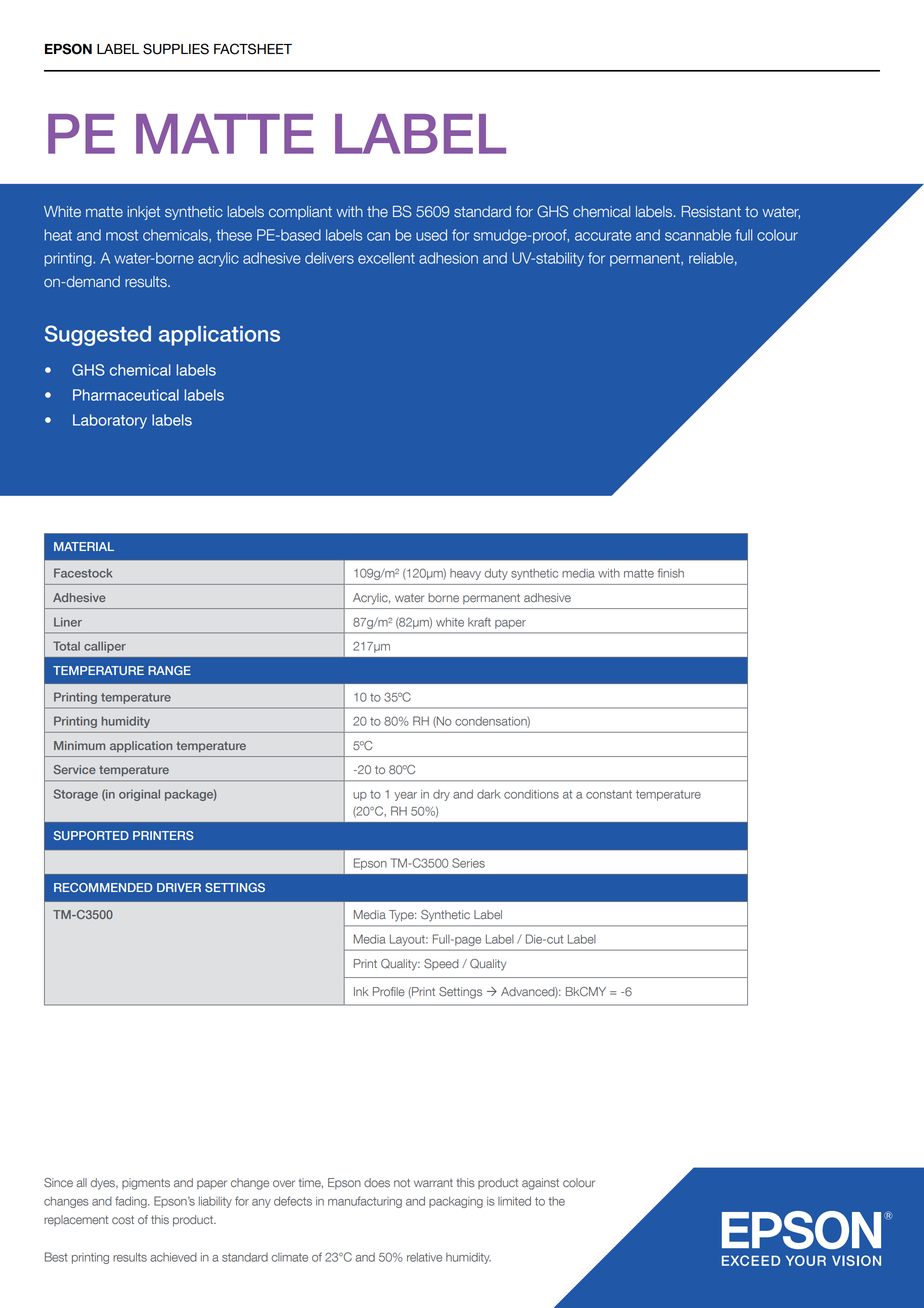  Describe the element at coordinates (79, 745) in the document. I see `Minimum` at that location.
